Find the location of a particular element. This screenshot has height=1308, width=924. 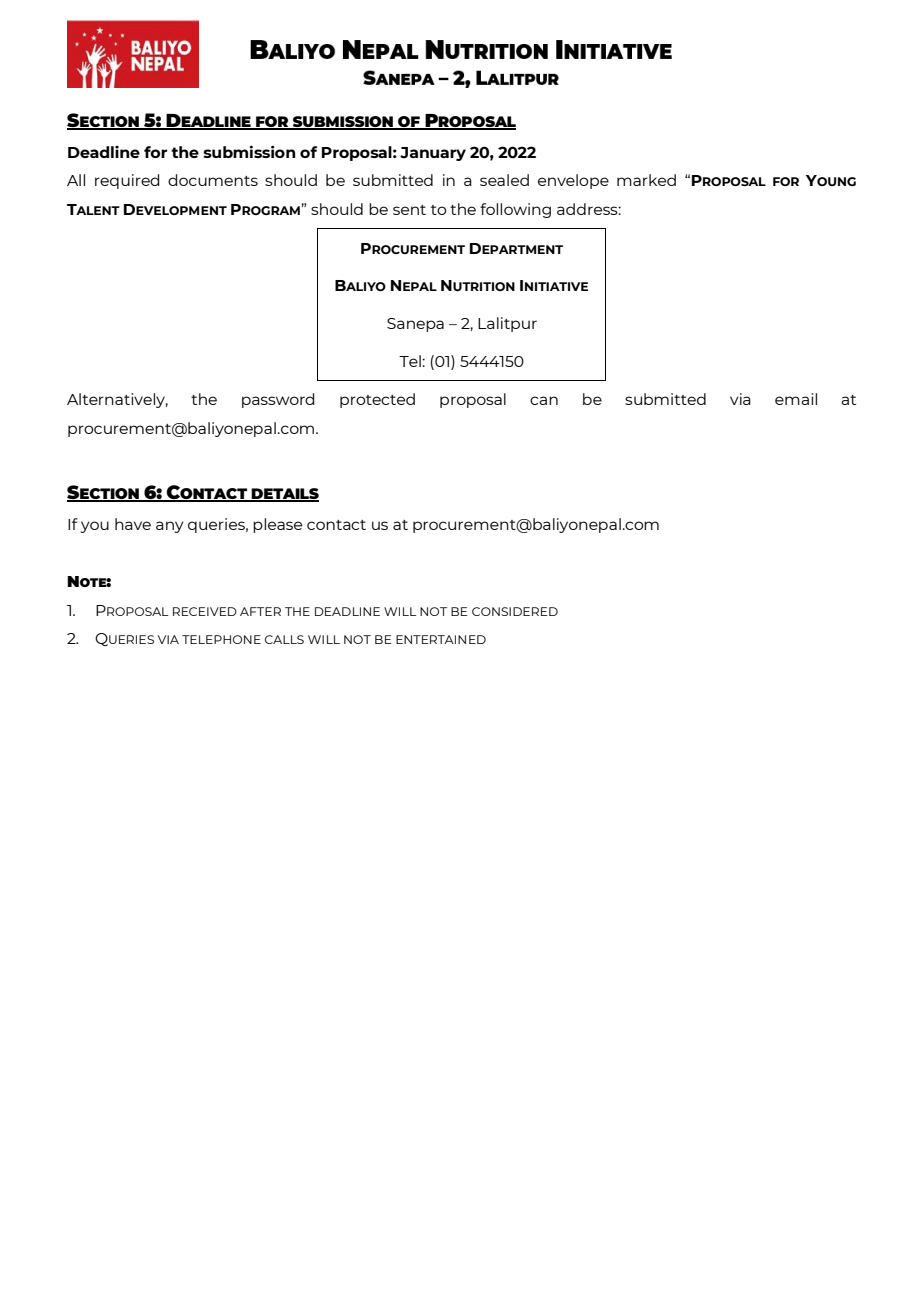

protected is located at coordinates (377, 400).
